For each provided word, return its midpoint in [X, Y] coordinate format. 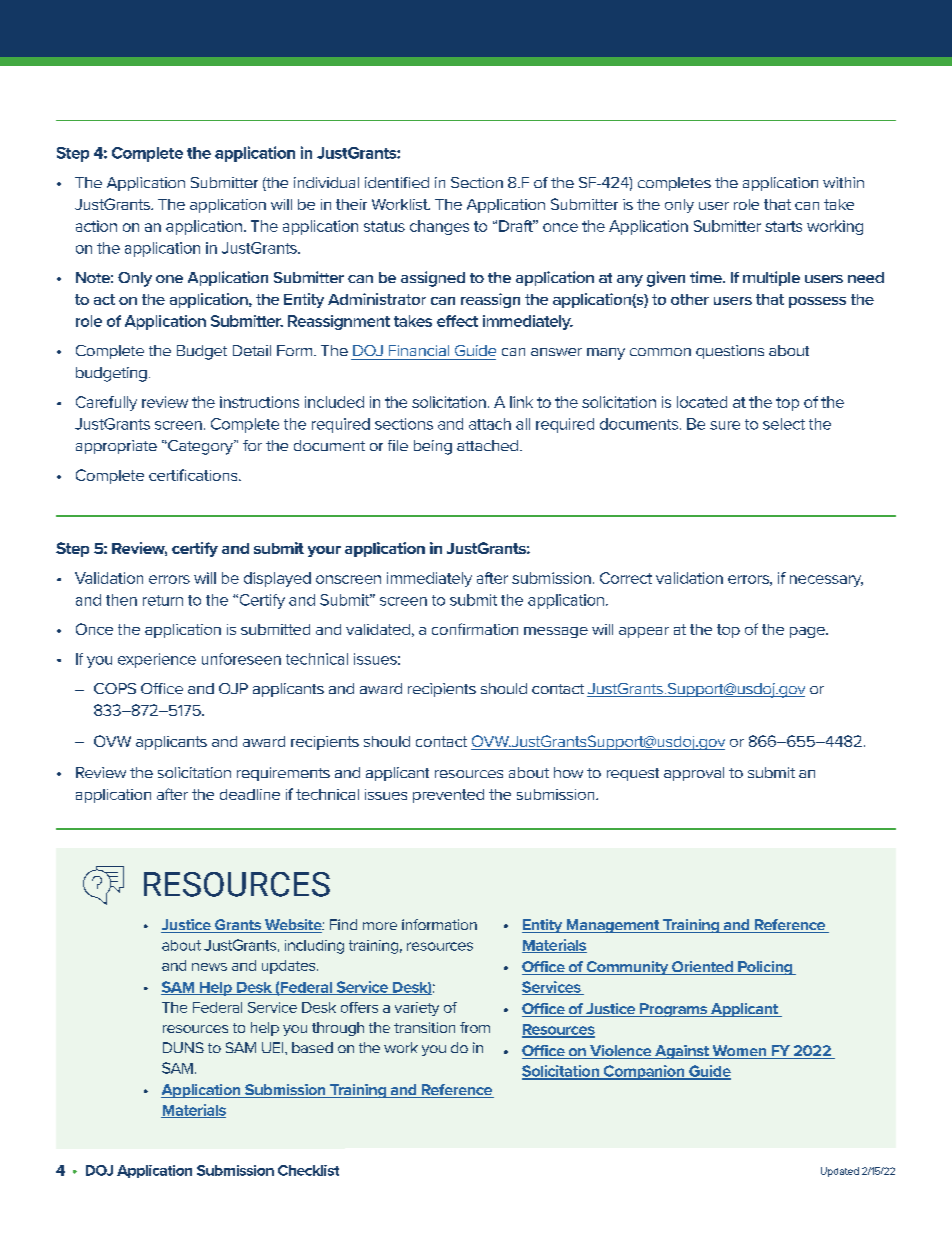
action [96, 226]
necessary [826, 581]
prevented [448, 796]
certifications [194, 475]
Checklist [308, 1170]
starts [783, 226]
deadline [250, 794]
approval [694, 774]
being [433, 447]
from [475, 1027]
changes [439, 227]
